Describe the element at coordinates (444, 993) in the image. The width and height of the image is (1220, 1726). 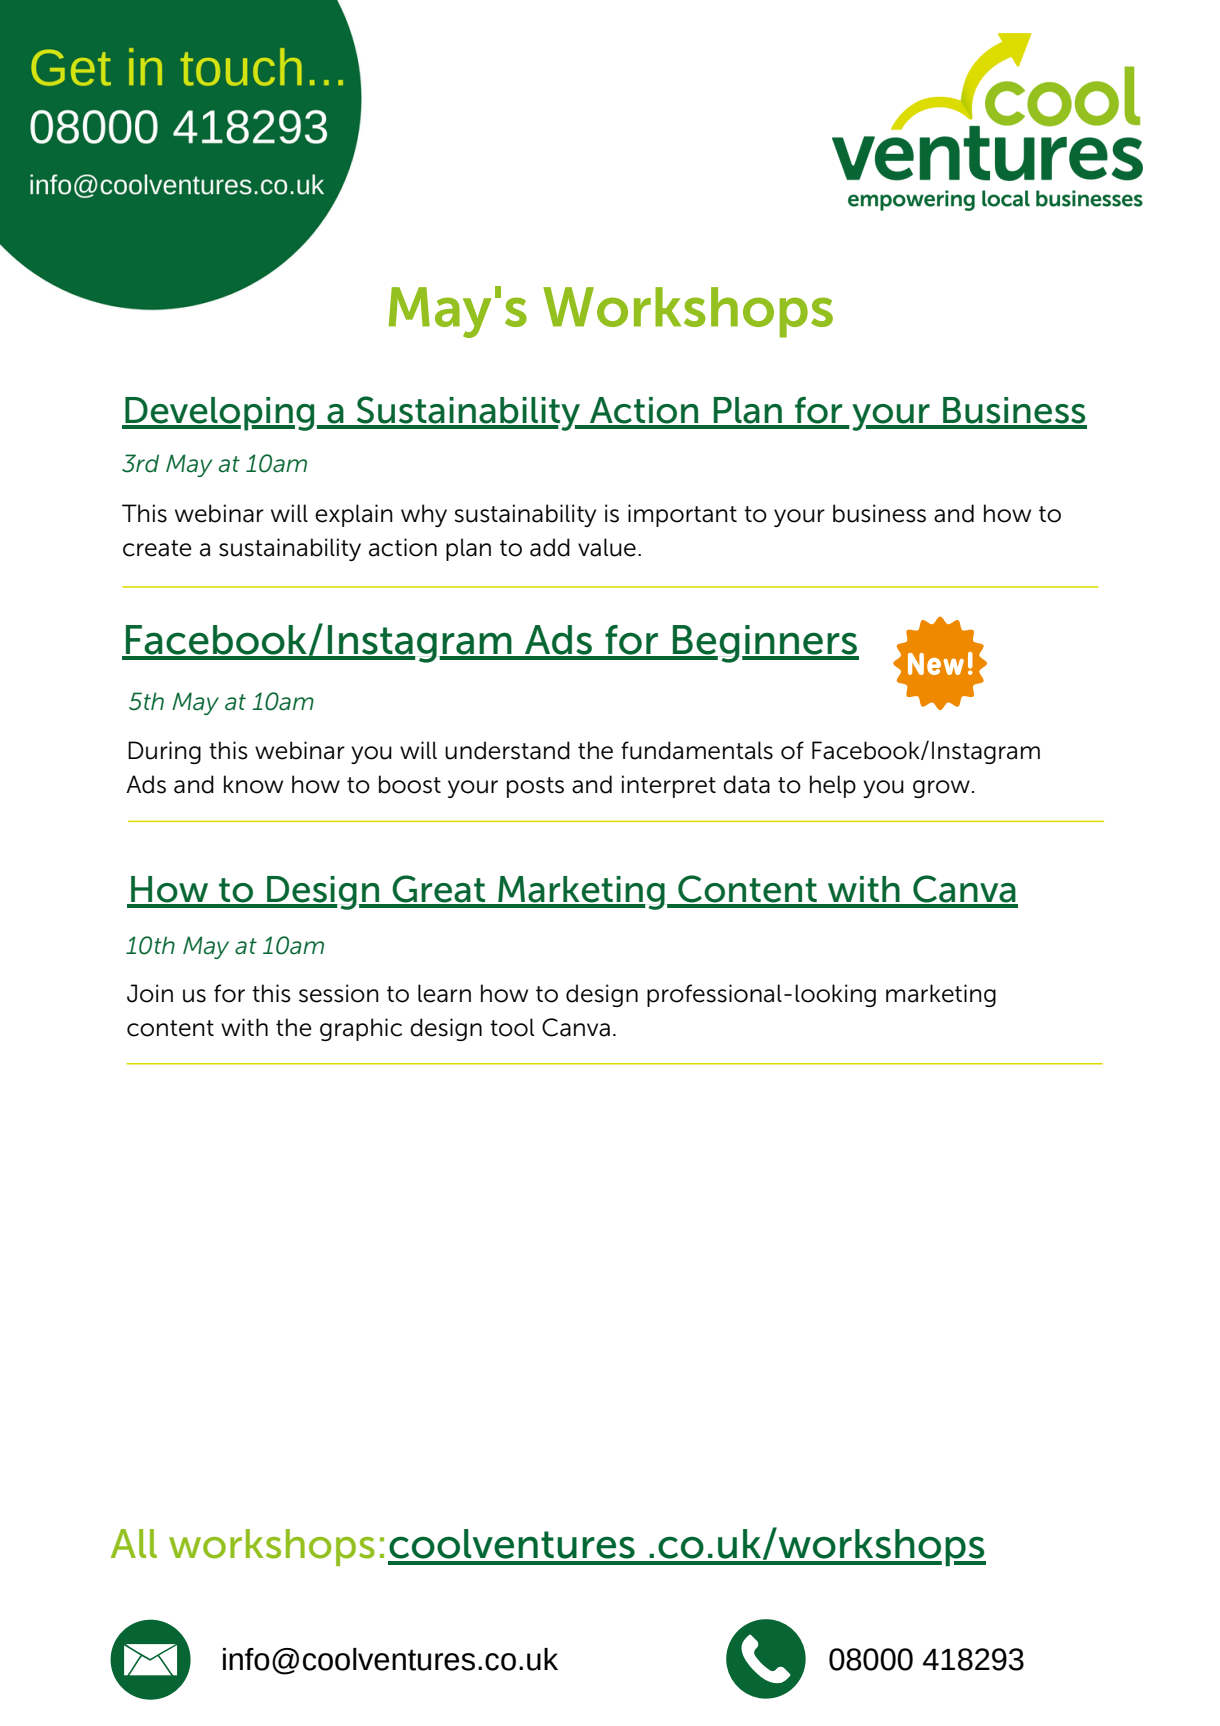
I see `learn` at that location.
